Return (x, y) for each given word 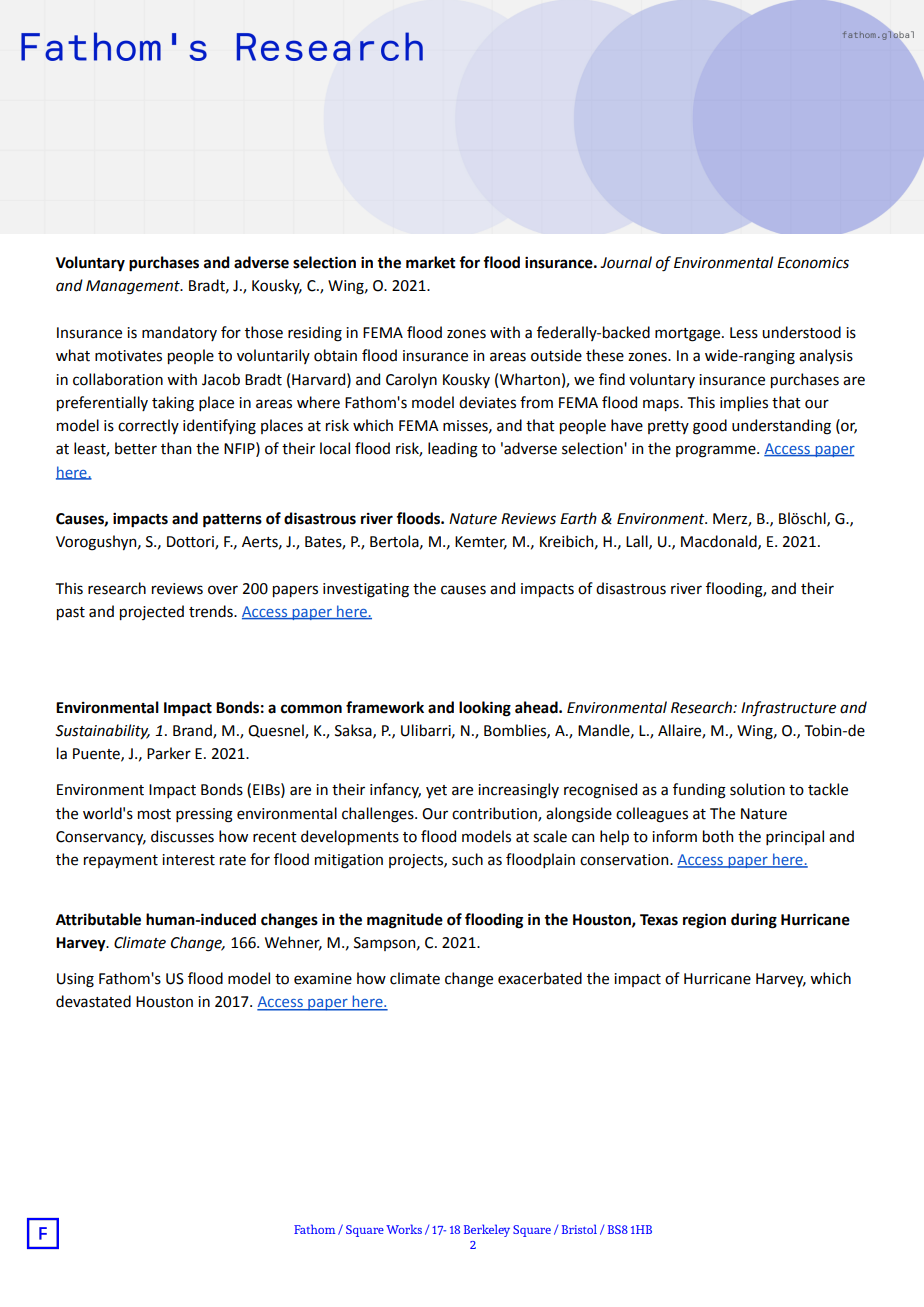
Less (744, 333)
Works (404, 1229)
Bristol (579, 1229)
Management (134, 287)
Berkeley (487, 1230)
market (431, 262)
